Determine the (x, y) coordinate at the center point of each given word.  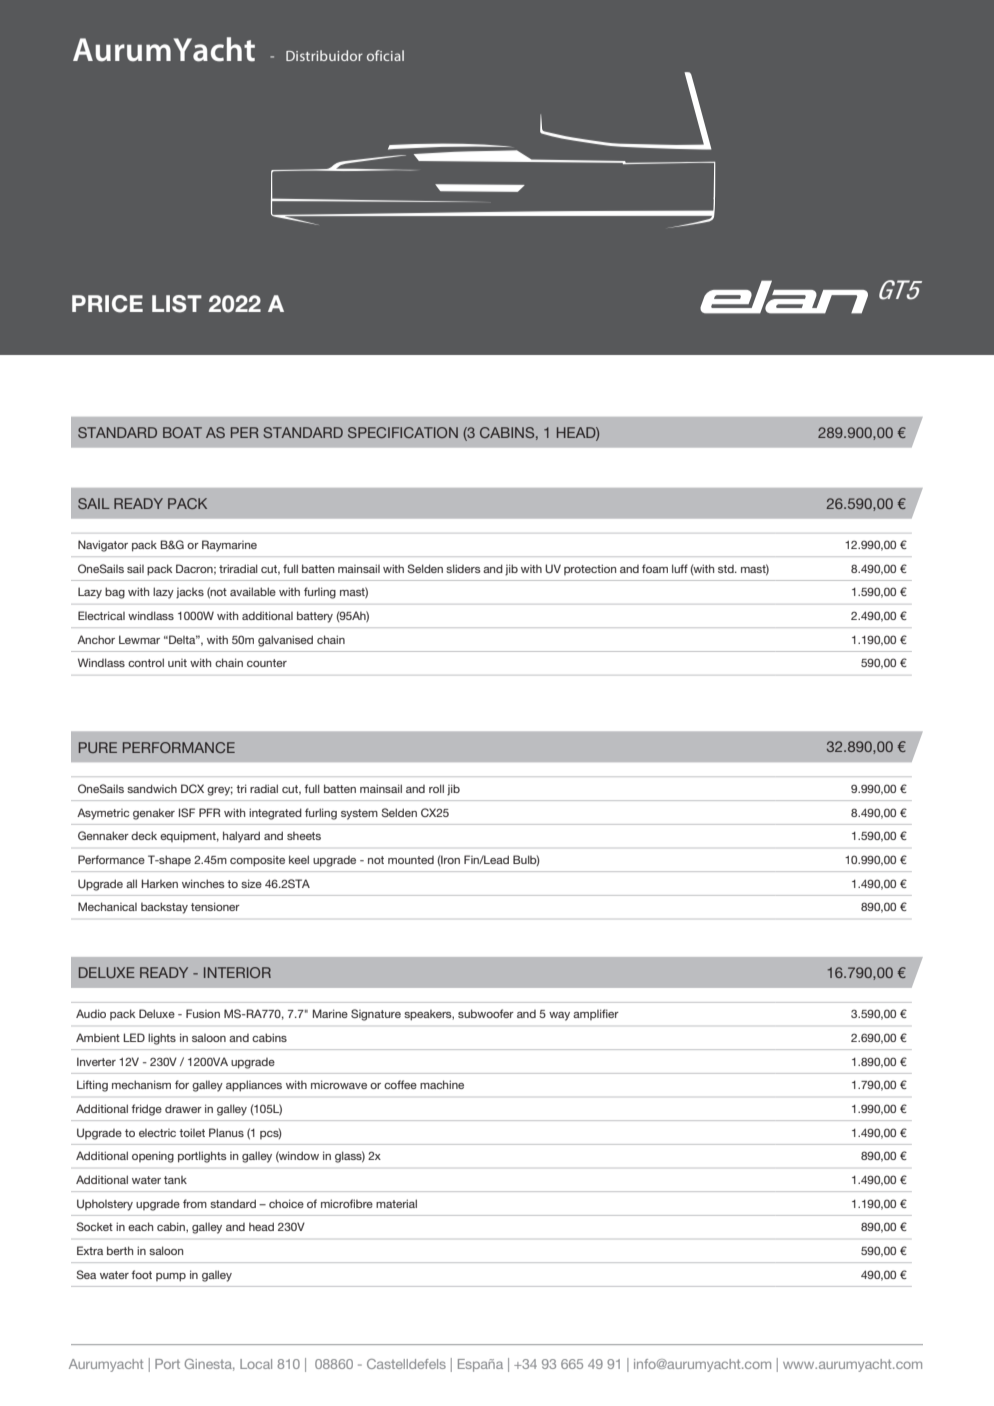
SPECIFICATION (403, 432)
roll (436, 788)
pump (171, 1277)
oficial (385, 55)
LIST (177, 304)
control (146, 662)
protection (590, 569)
